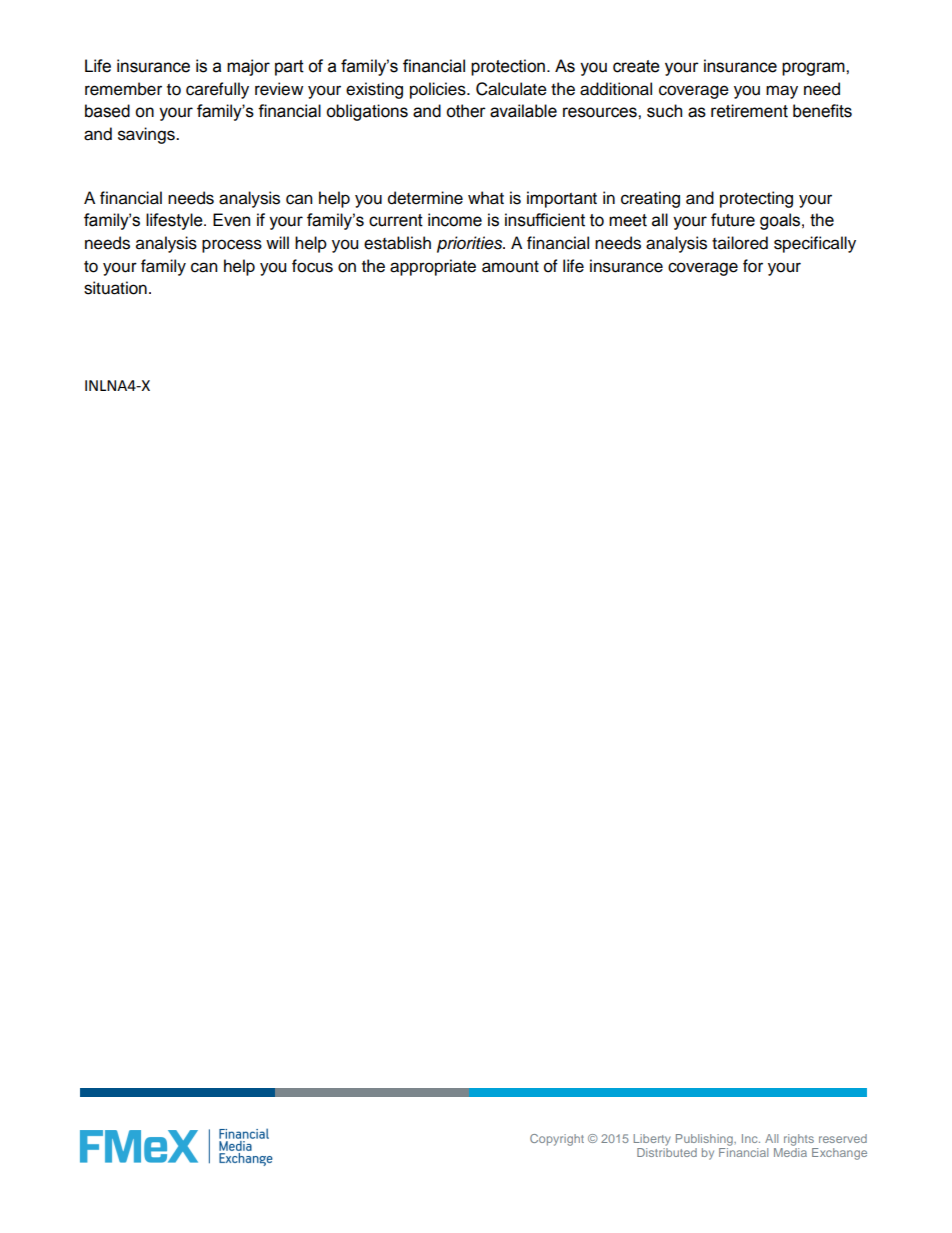 The width and height of the image is (952, 1233). I want to click on Copyright, so click(557, 1140).
